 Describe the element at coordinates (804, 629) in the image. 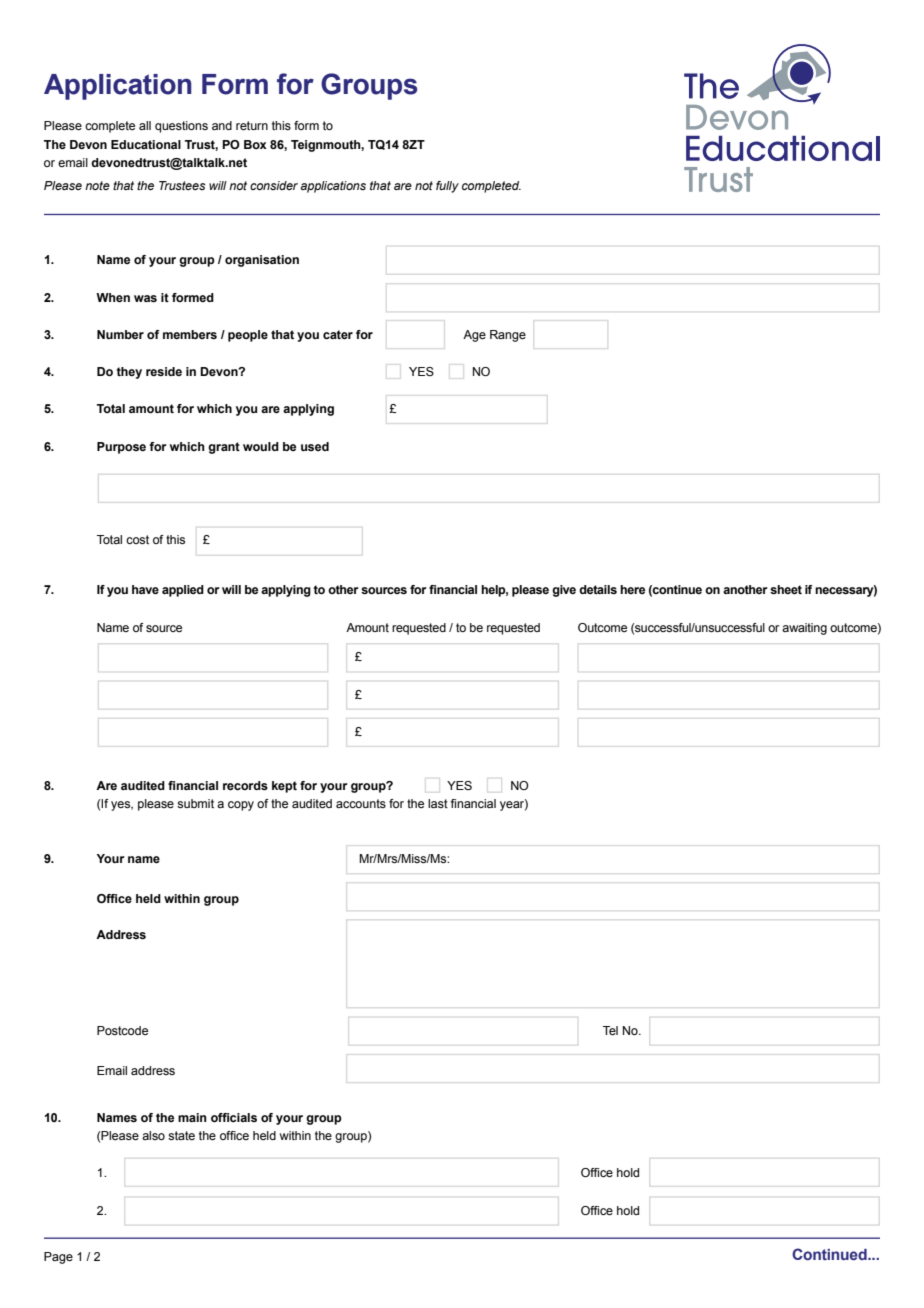

I see `awaiting` at that location.
